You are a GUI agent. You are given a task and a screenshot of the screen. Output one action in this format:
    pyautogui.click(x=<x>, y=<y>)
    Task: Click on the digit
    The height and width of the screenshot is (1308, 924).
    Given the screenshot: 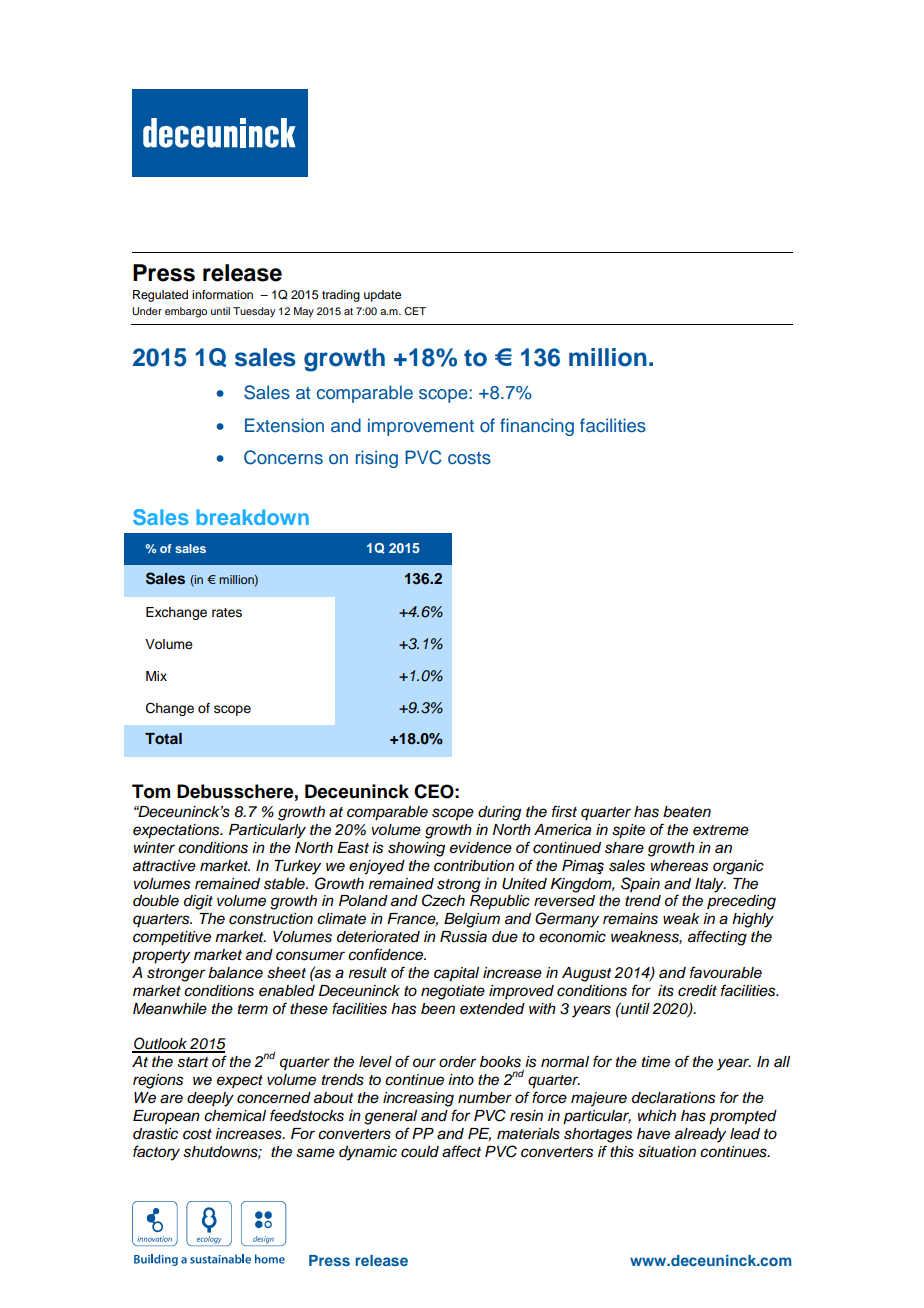 What is the action you would take?
    pyautogui.click(x=198, y=902)
